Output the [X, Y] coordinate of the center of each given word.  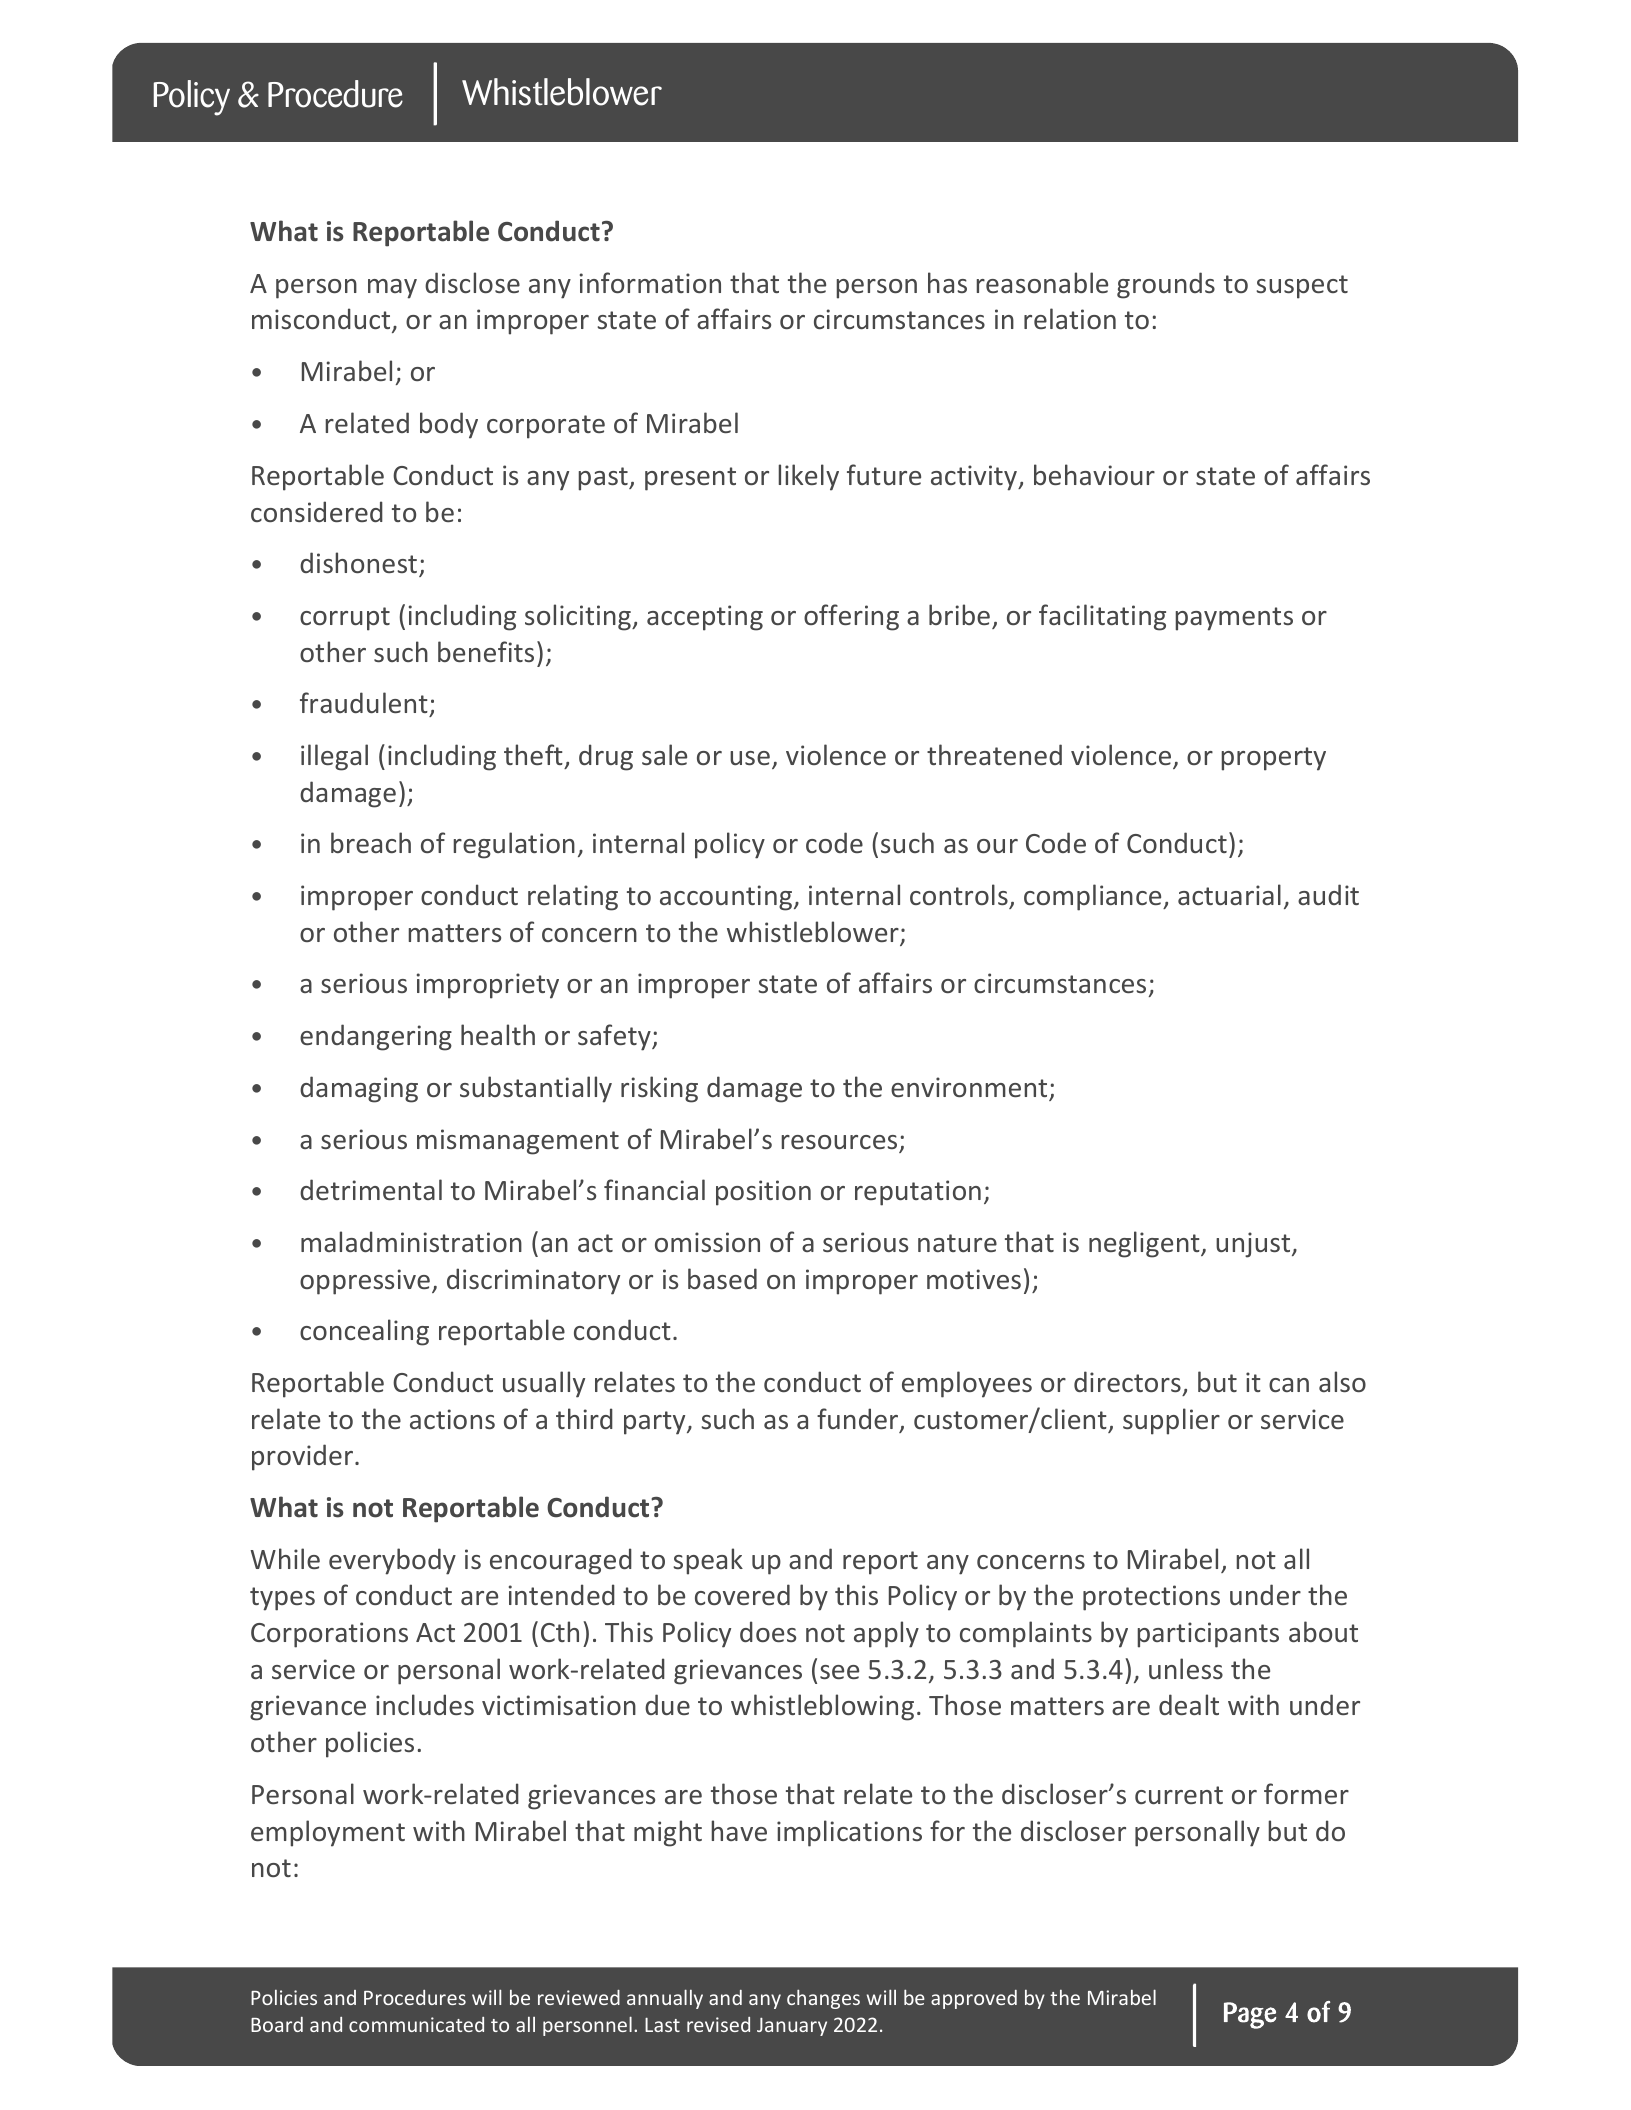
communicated [416, 2024]
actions [452, 1419]
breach [371, 842]
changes [823, 1999]
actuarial [1229, 894]
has [947, 282]
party [656, 1423]
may [392, 289]
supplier [1171, 1421]
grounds [1166, 285]
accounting [727, 898]
